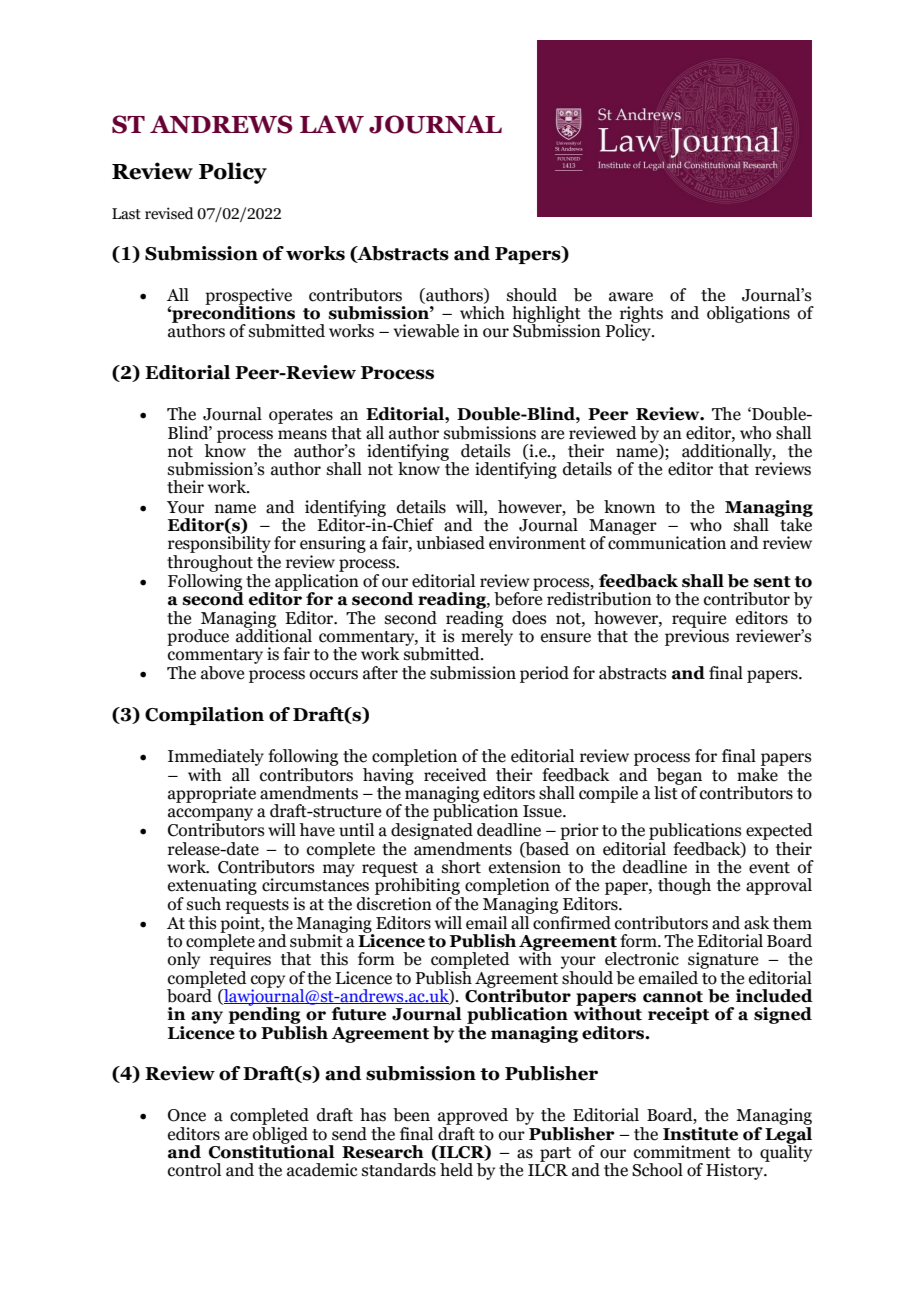  I want to click on designated, so click(431, 833).
